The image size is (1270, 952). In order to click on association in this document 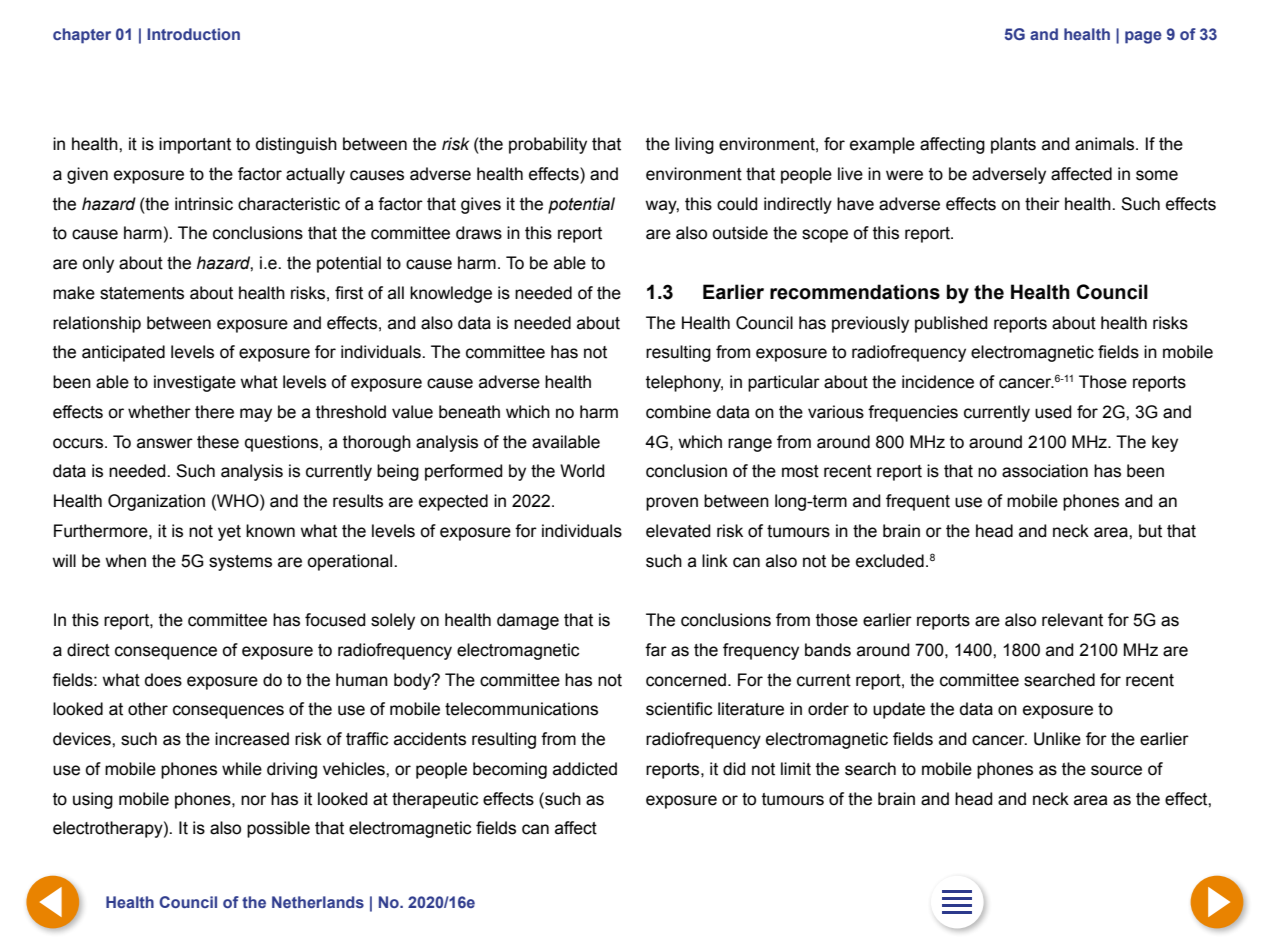, I will do `click(1045, 471)`.
